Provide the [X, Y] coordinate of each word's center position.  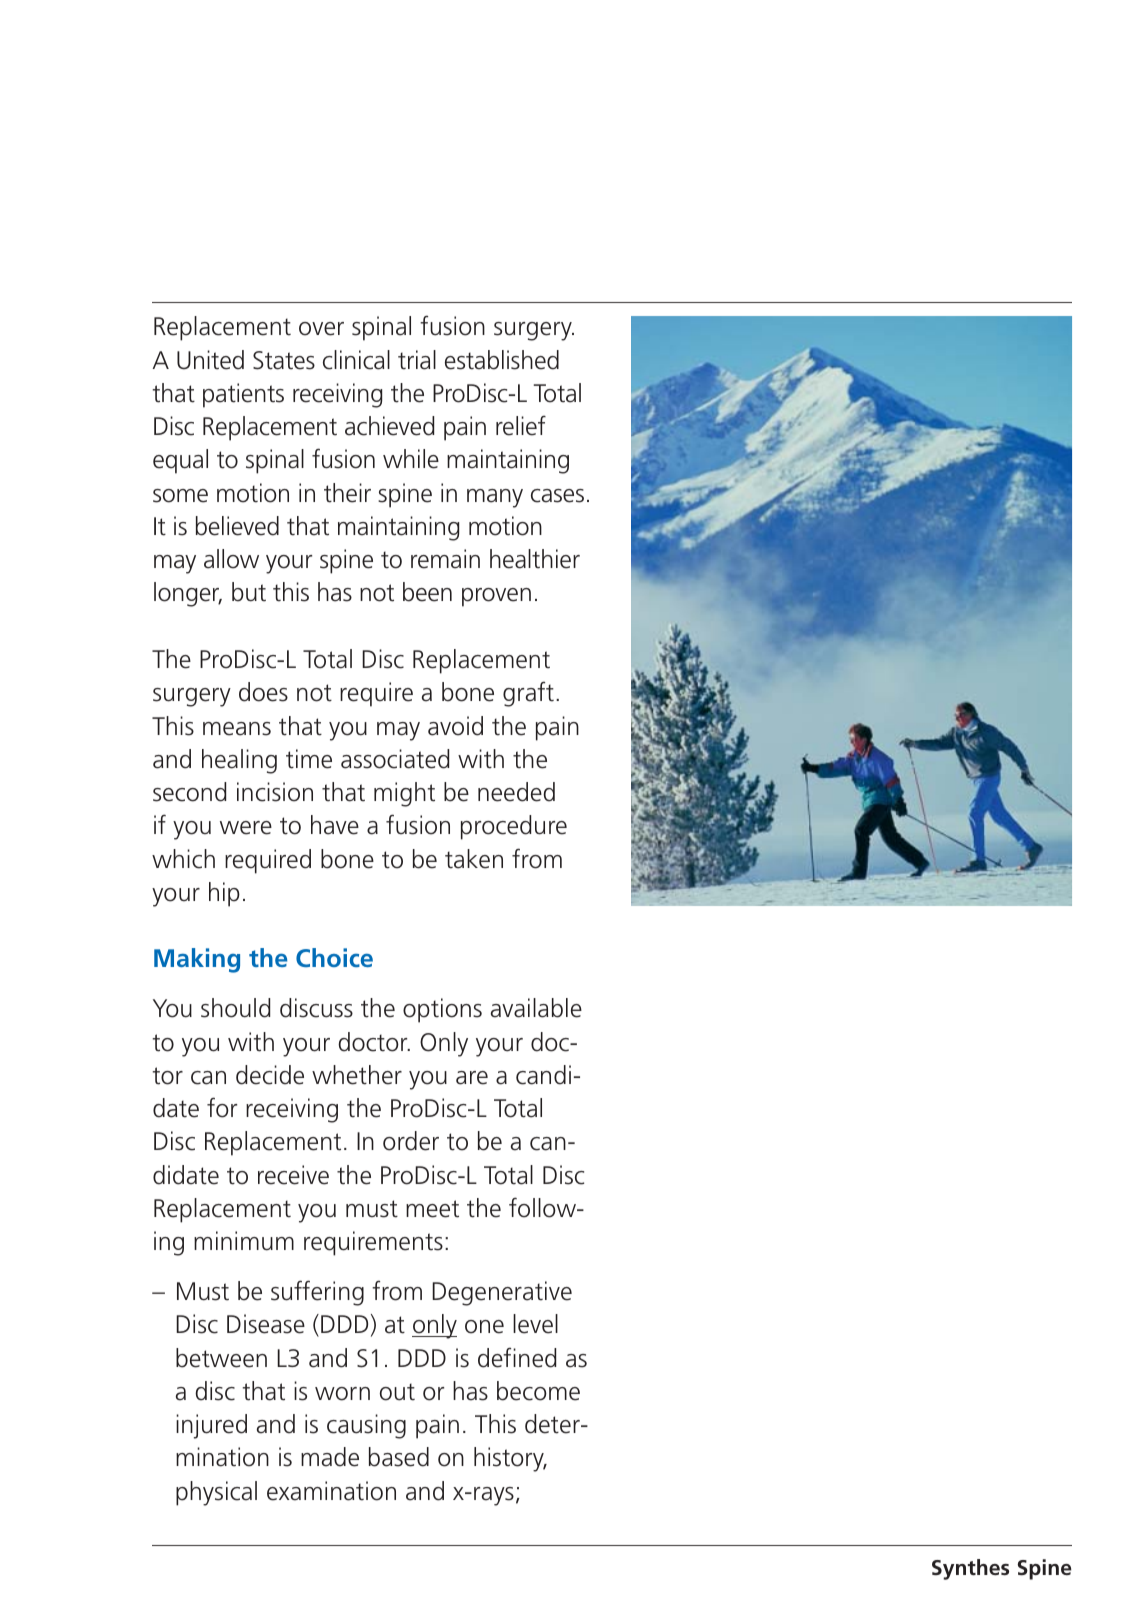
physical [216, 1493]
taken [474, 859]
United [210, 360]
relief [521, 425]
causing [366, 1426]
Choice [334, 957]
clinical [356, 360]
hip [224, 894]
